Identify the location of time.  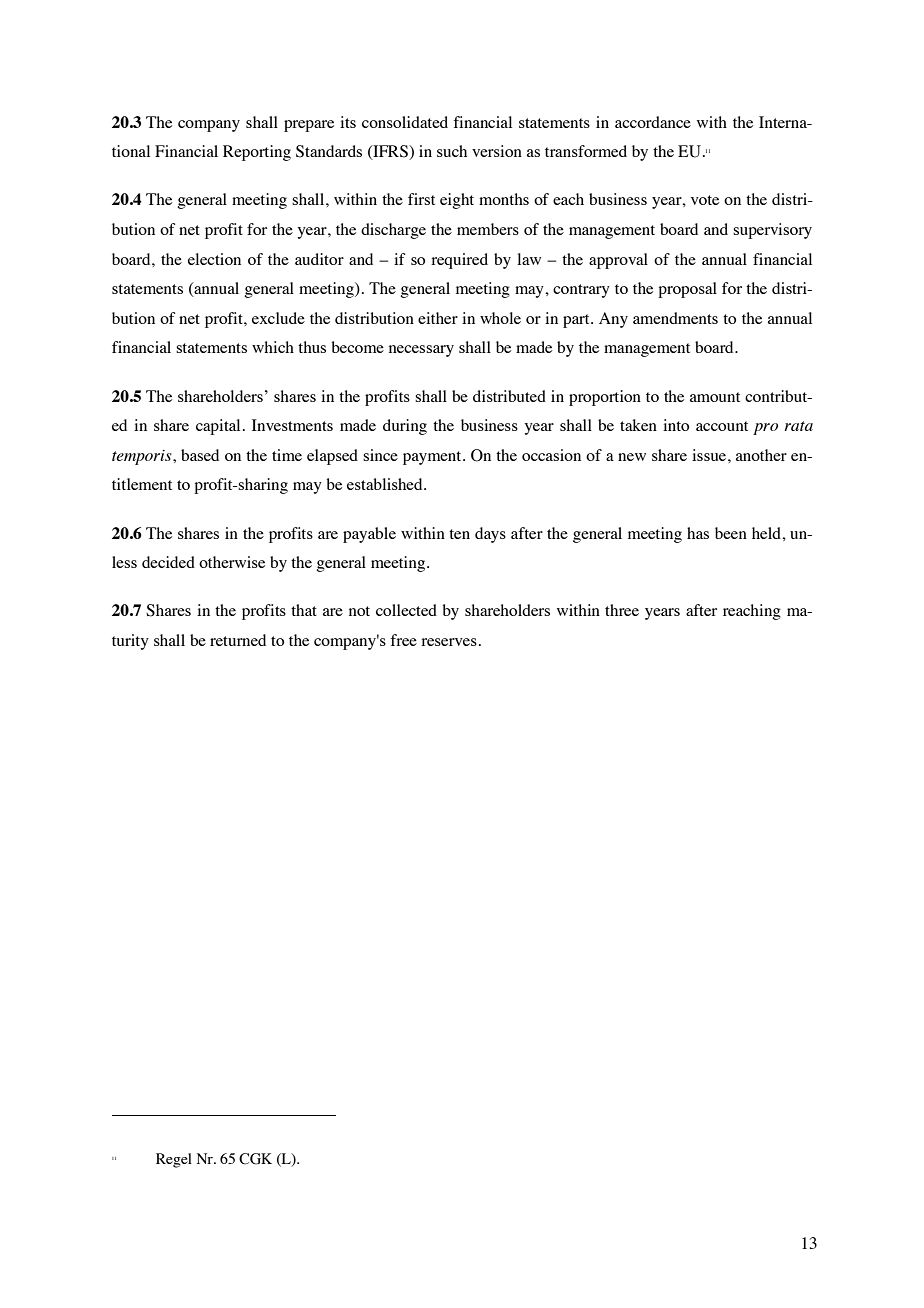
(287, 455).
